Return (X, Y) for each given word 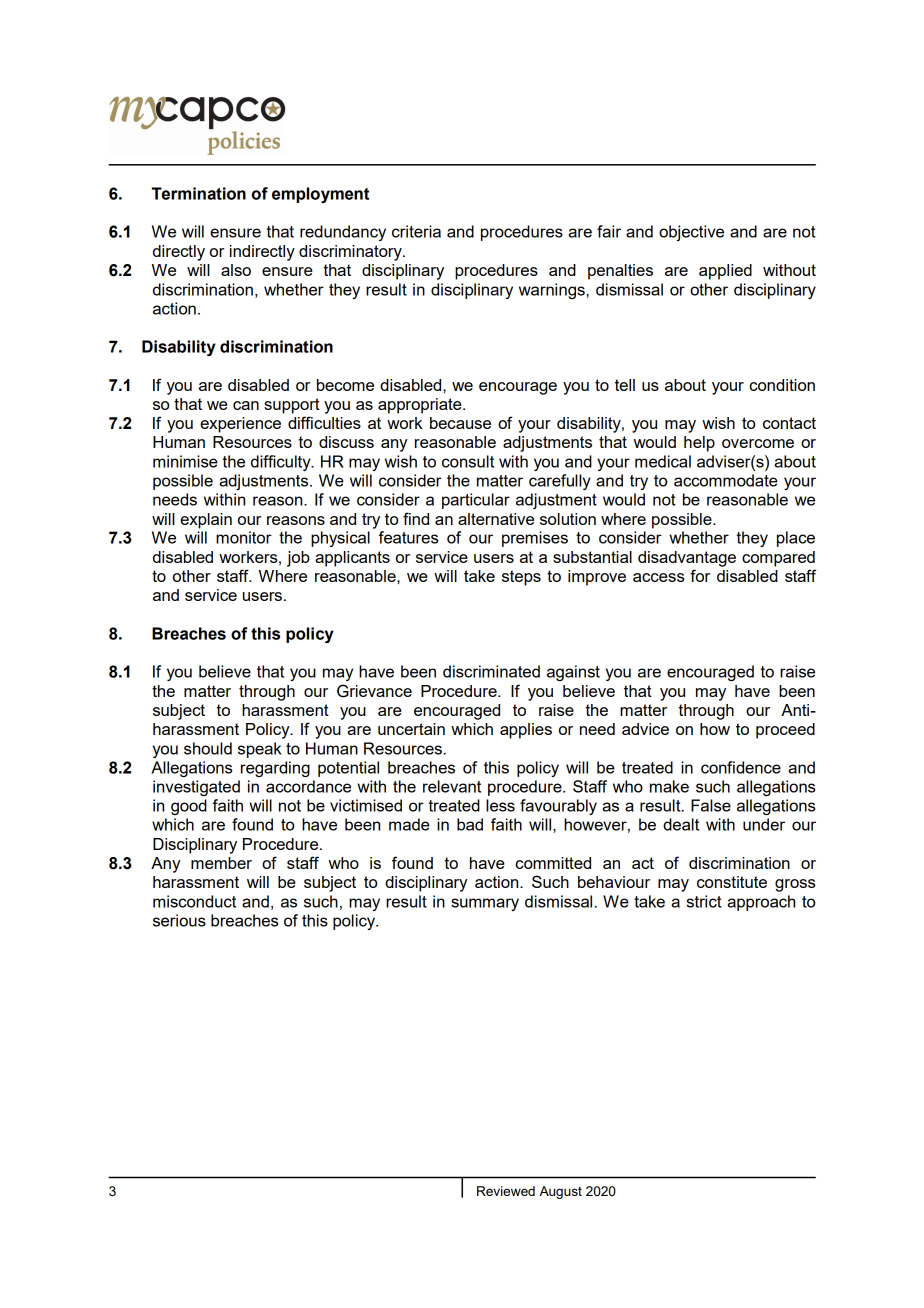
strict (704, 901)
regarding (275, 769)
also (236, 270)
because (460, 423)
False (711, 805)
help (699, 444)
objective (691, 233)
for (700, 575)
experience (240, 425)
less (500, 805)
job (298, 559)
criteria (416, 231)
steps (521, 578)
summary (485, 904)
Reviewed (506, 1191)
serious (179, 920)
